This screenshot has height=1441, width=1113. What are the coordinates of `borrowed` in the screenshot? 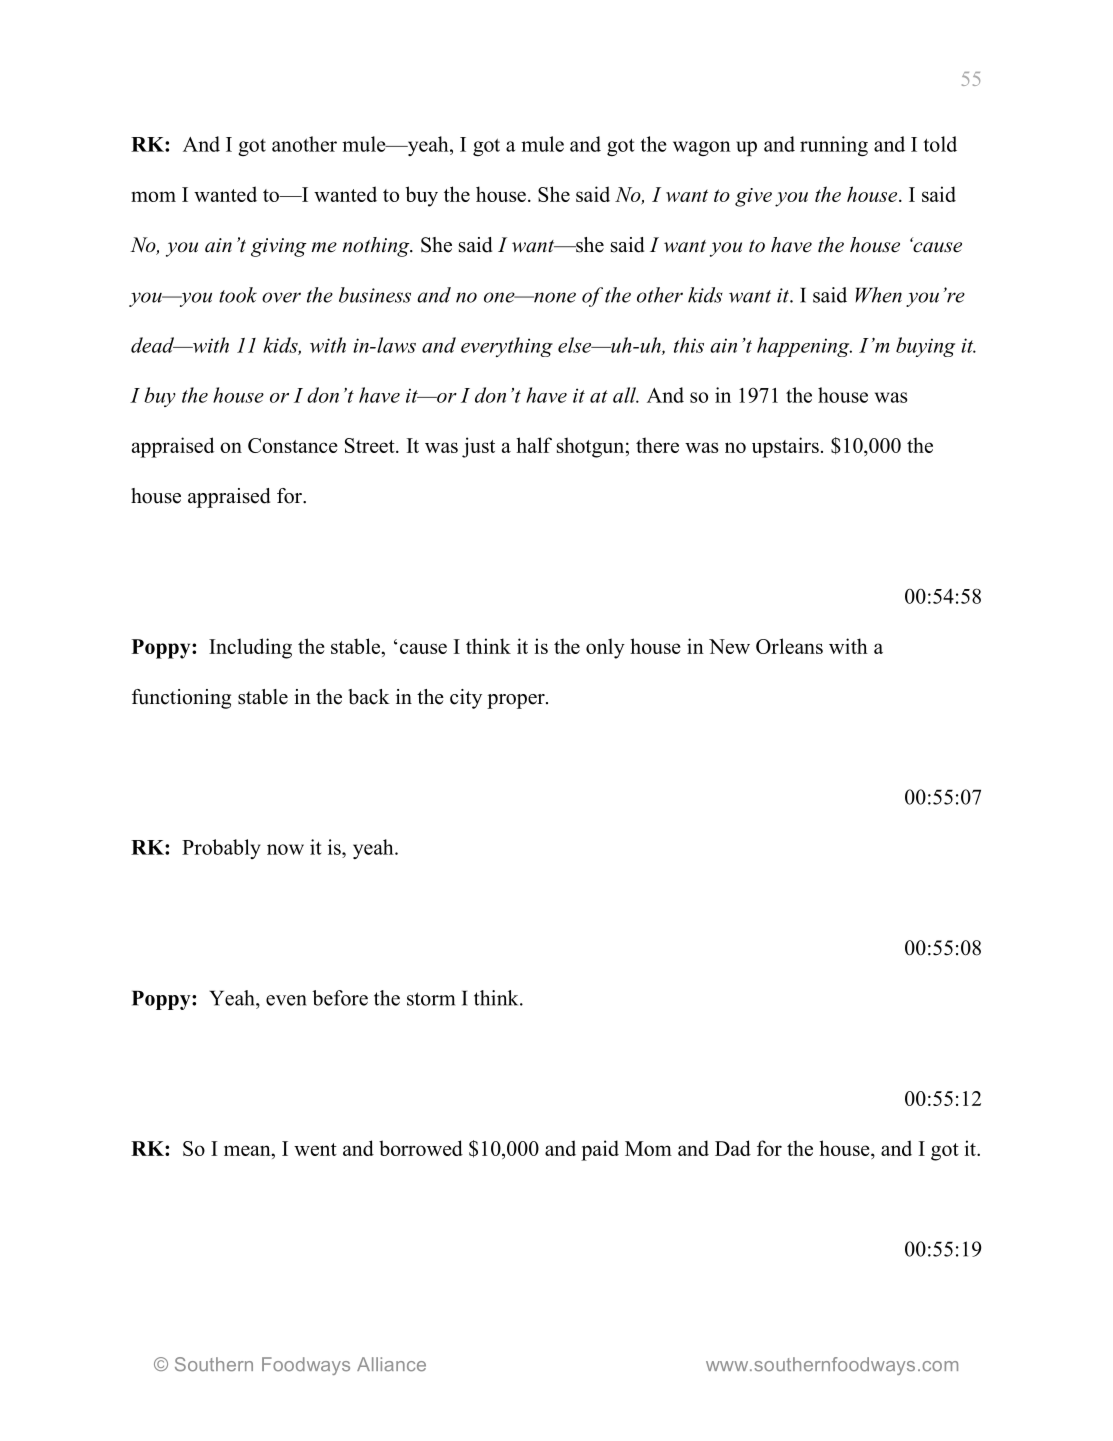 It's located at (421, 1148).
